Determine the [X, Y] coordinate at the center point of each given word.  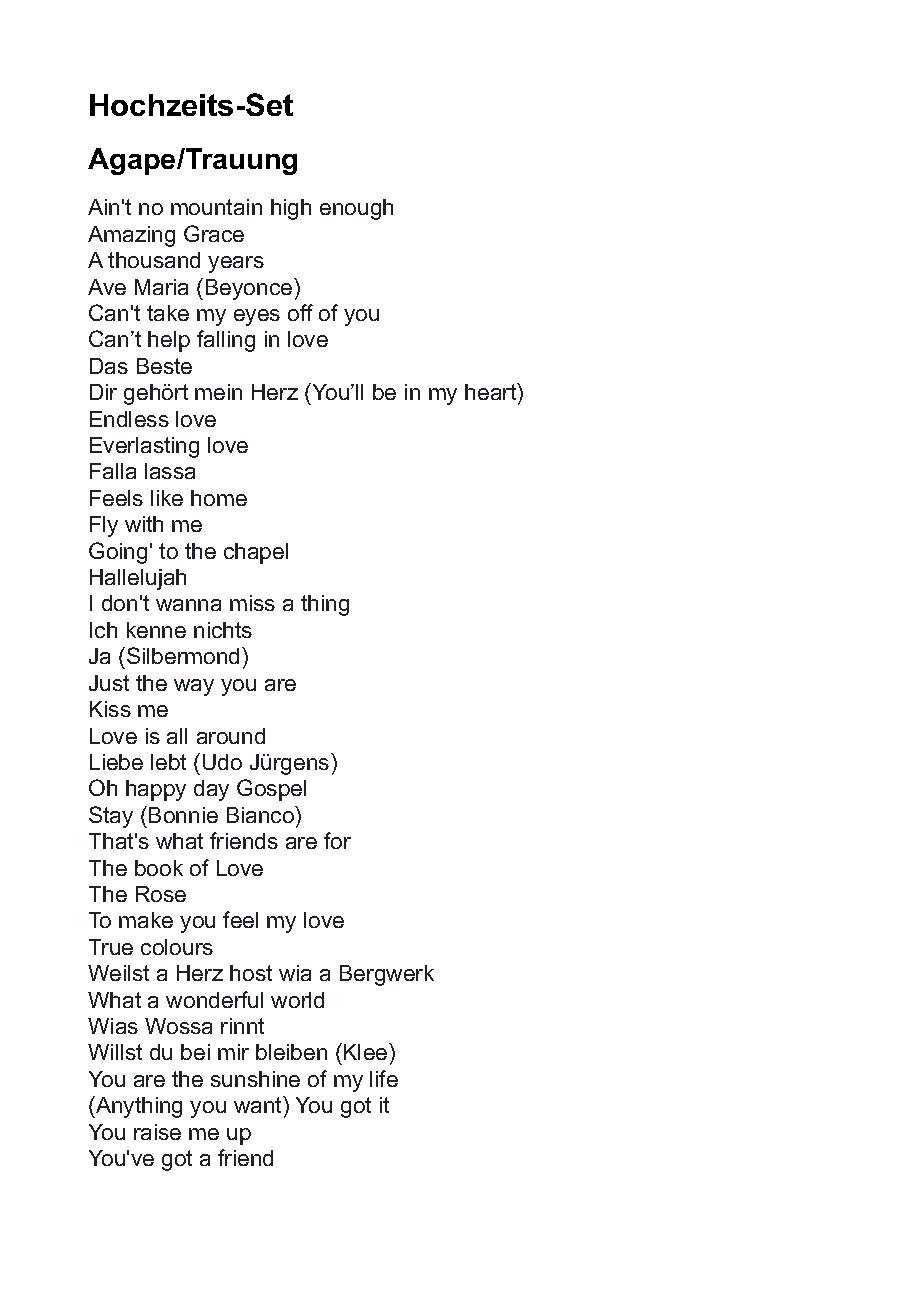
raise [157, 1132]
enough [356, 209]
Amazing [131, 236]
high [291, 209]
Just [109, 683]
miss [252, 603]
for [337, 840]
